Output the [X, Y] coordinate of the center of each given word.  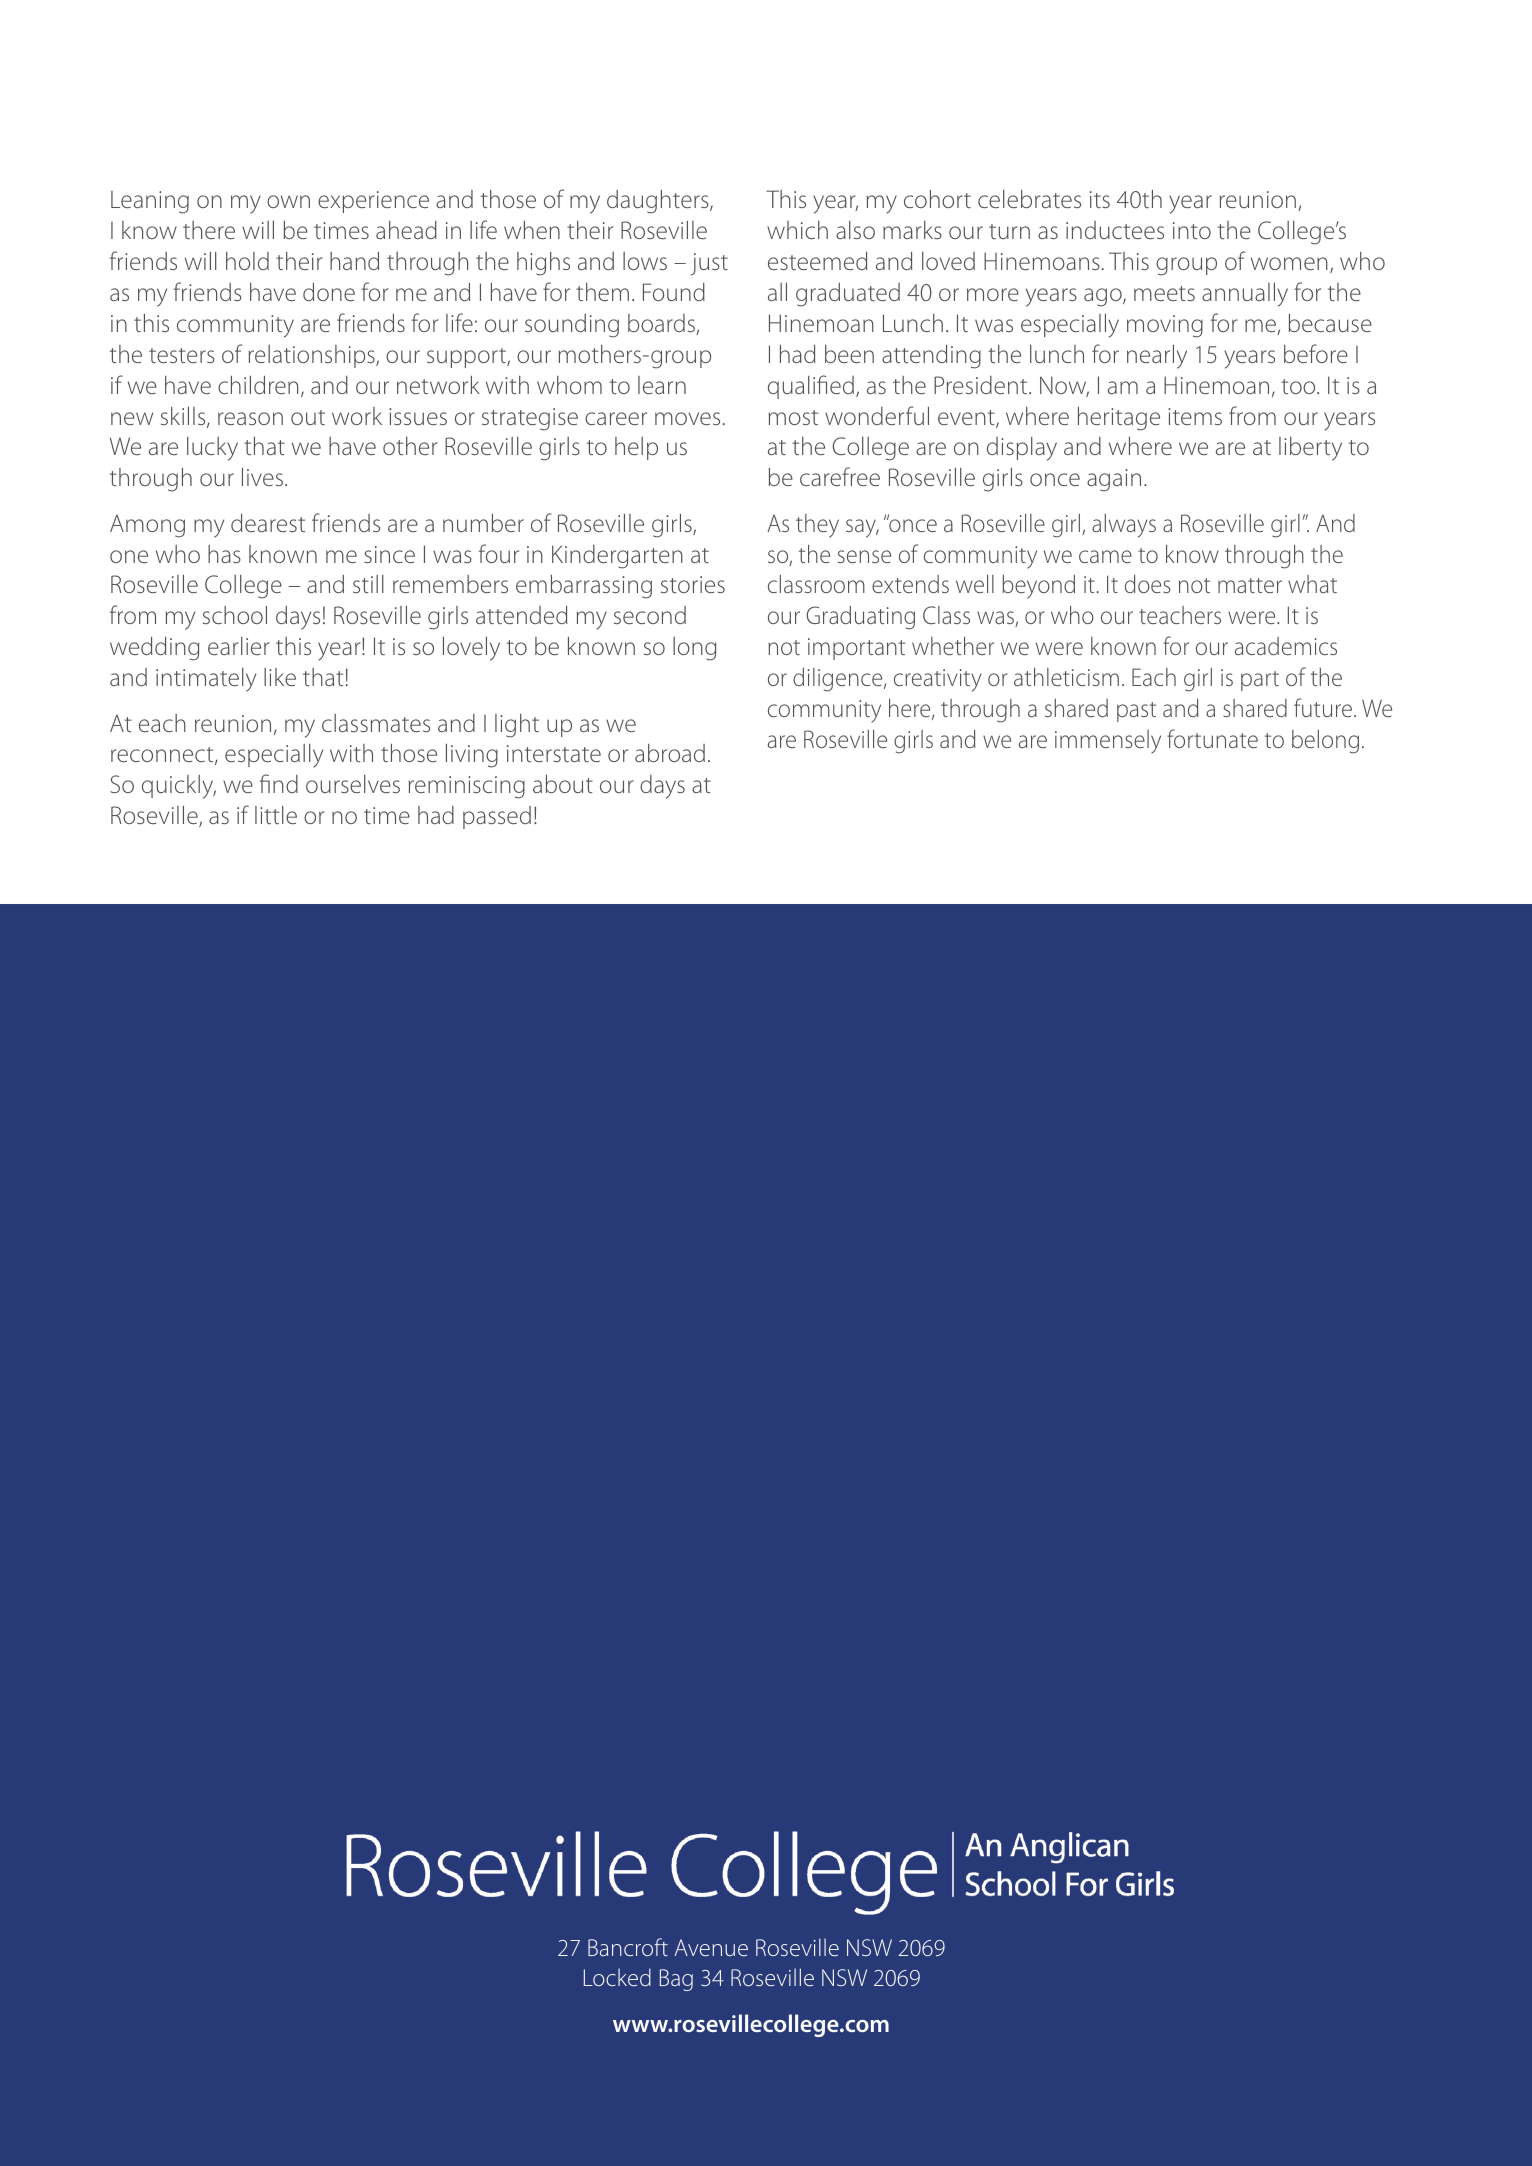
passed [497, 817]
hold [247, 261]
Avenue [711, 1947]
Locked [617, 1977]
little [276, 815]
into [1192, 230]
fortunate [1212, 738]
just [709, 264]
